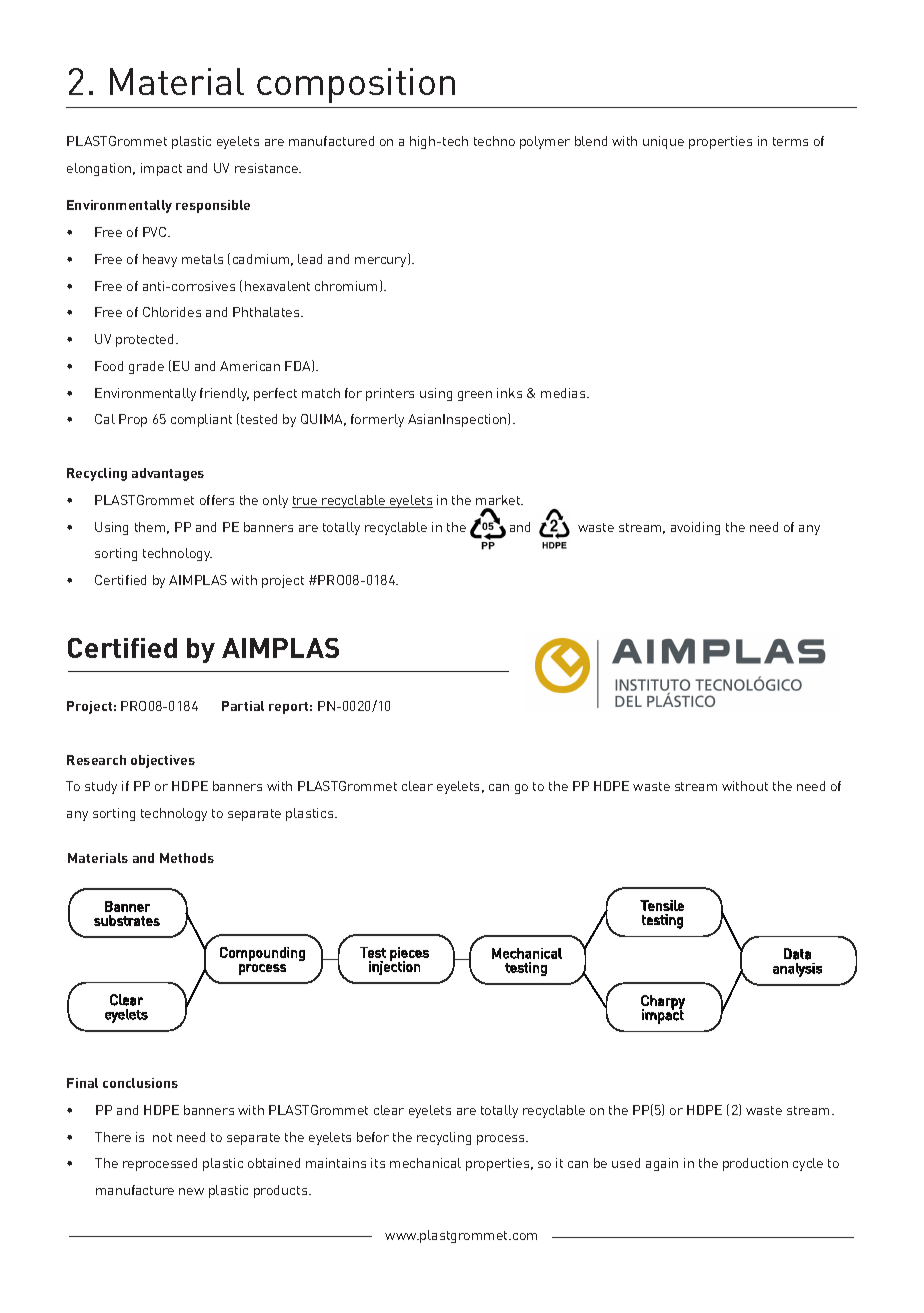  What do you see at coordinates (243, 706) in the screenshot?
I see `Partial` at bounding box center [243, 706].
